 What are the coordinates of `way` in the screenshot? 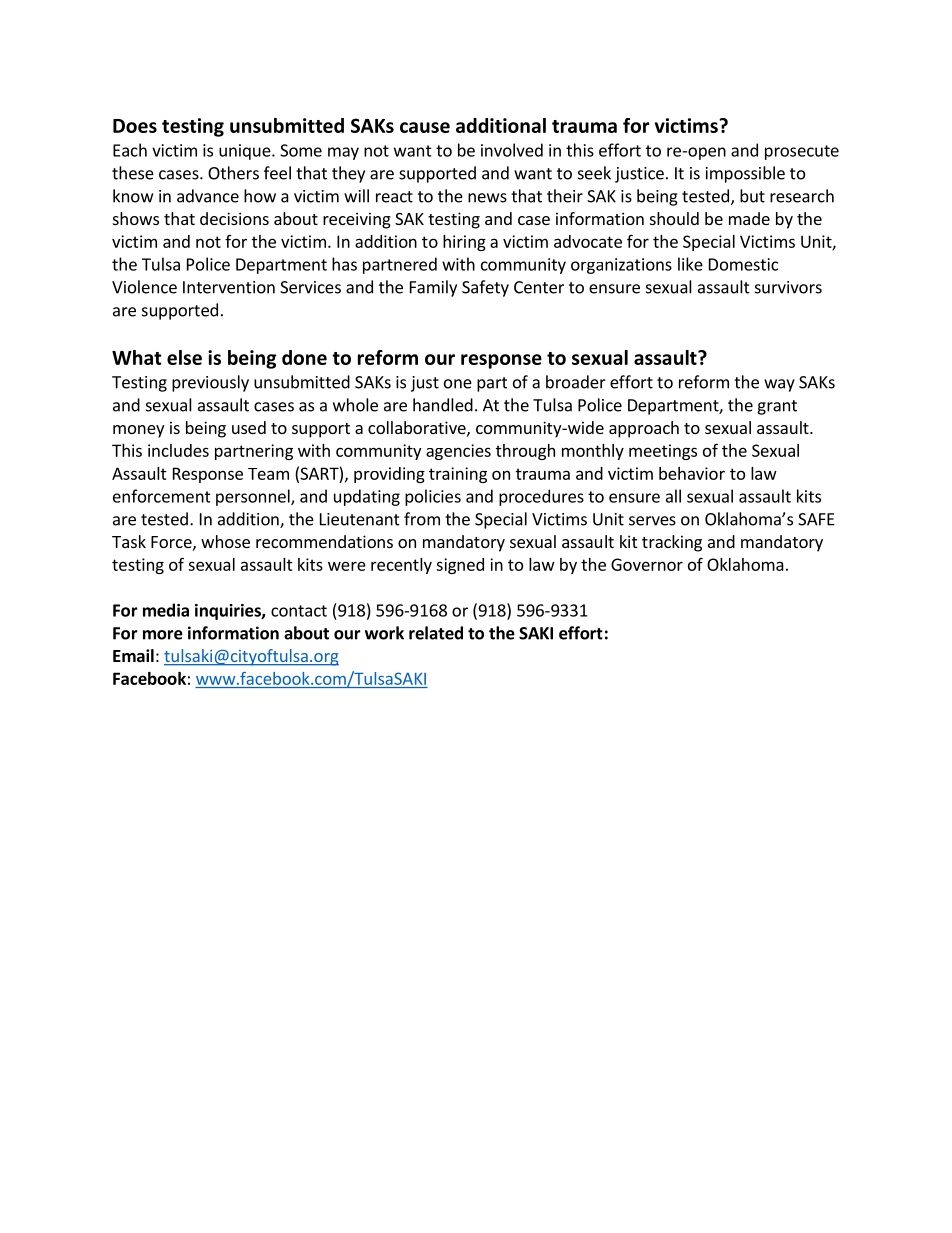 It's located at (779, 385).
